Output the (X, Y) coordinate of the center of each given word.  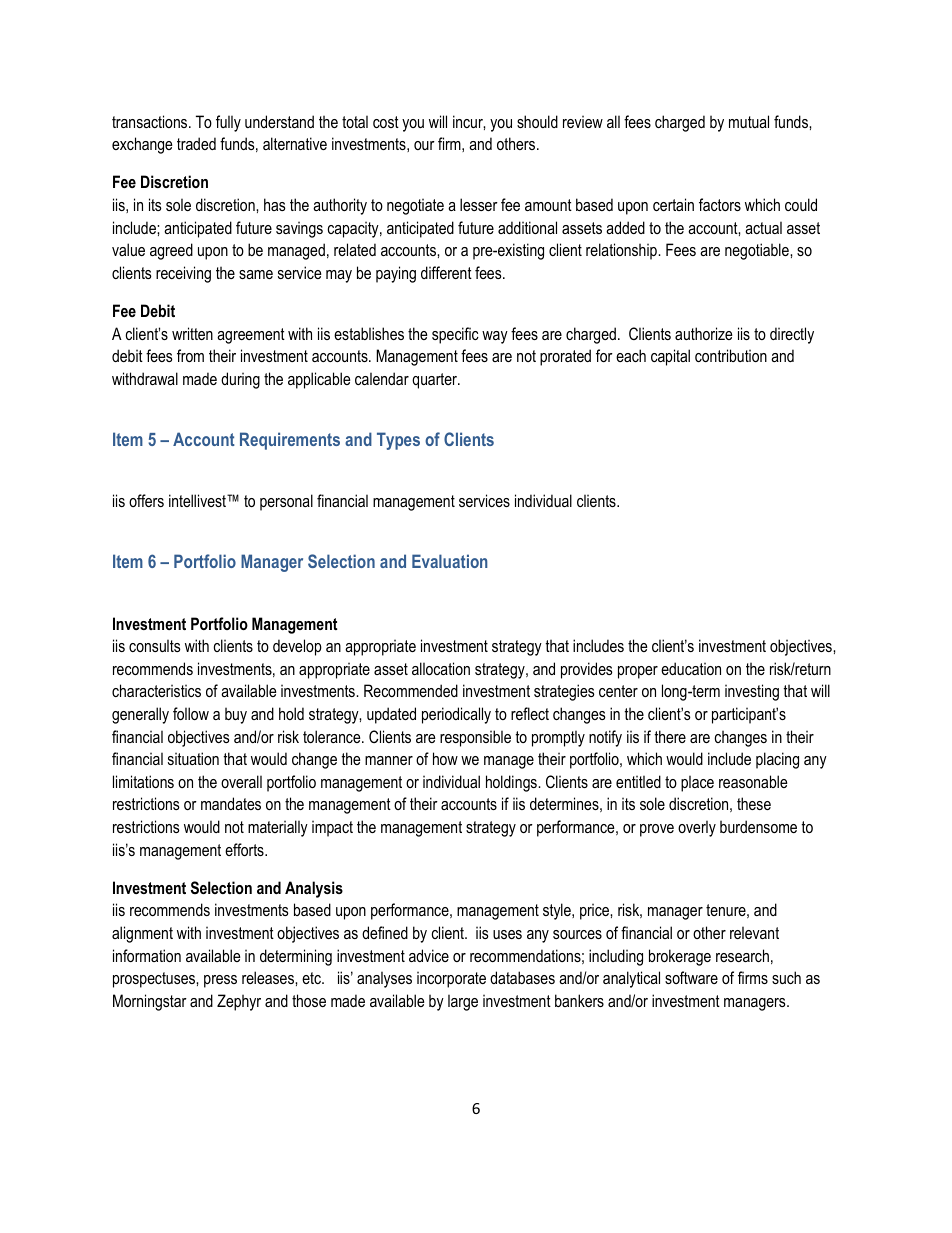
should (537, 121)
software (691, 977)
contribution (731, 355)
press (220, 981)
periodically (456, 715)
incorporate (451, 979)
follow (191, 713)
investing (752, 692)
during (240, 380)
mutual (749, 121)
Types (398, 441)
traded (196, 143)
